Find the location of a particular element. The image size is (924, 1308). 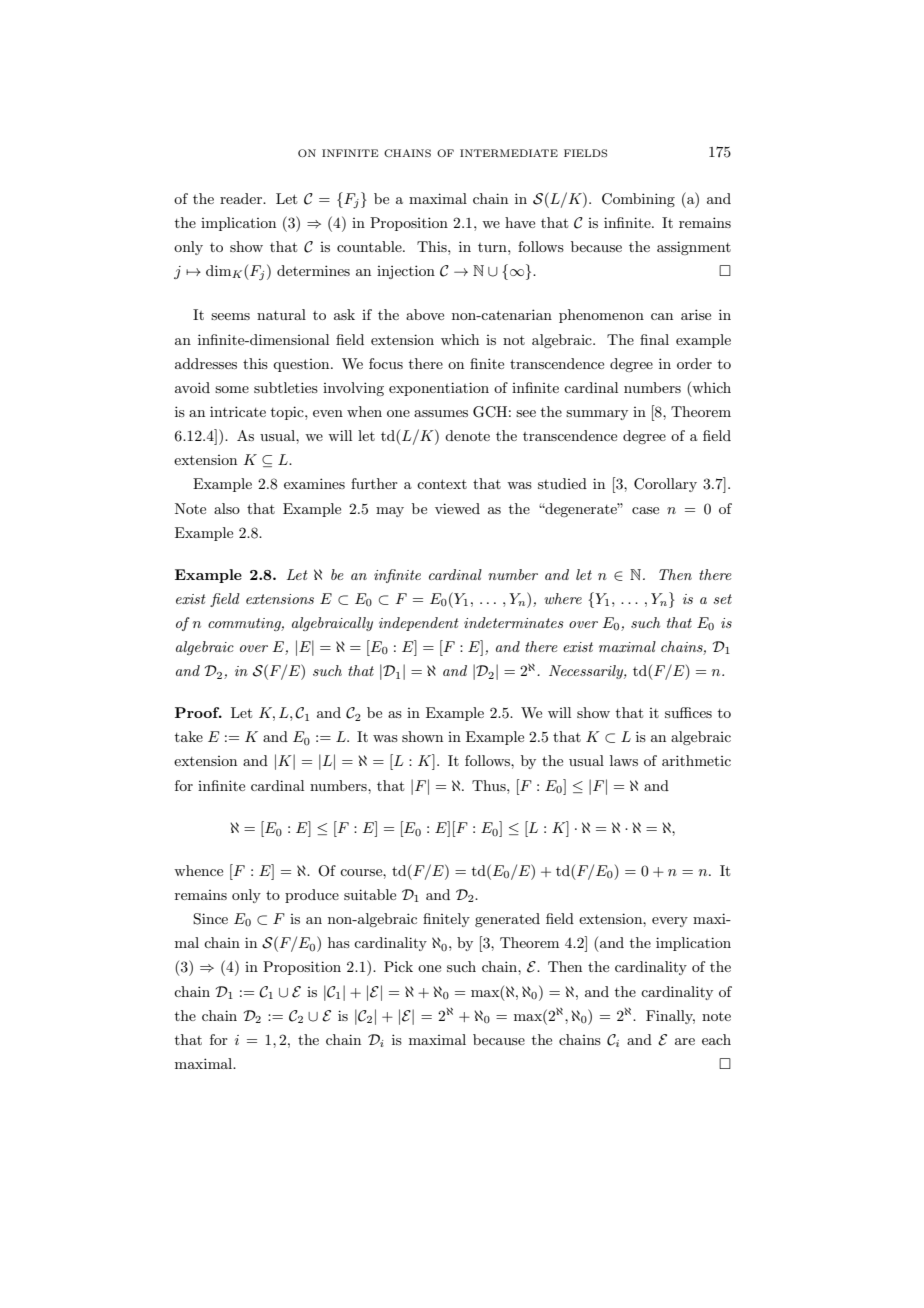

Corollary is located at coordinates (665, 485).
